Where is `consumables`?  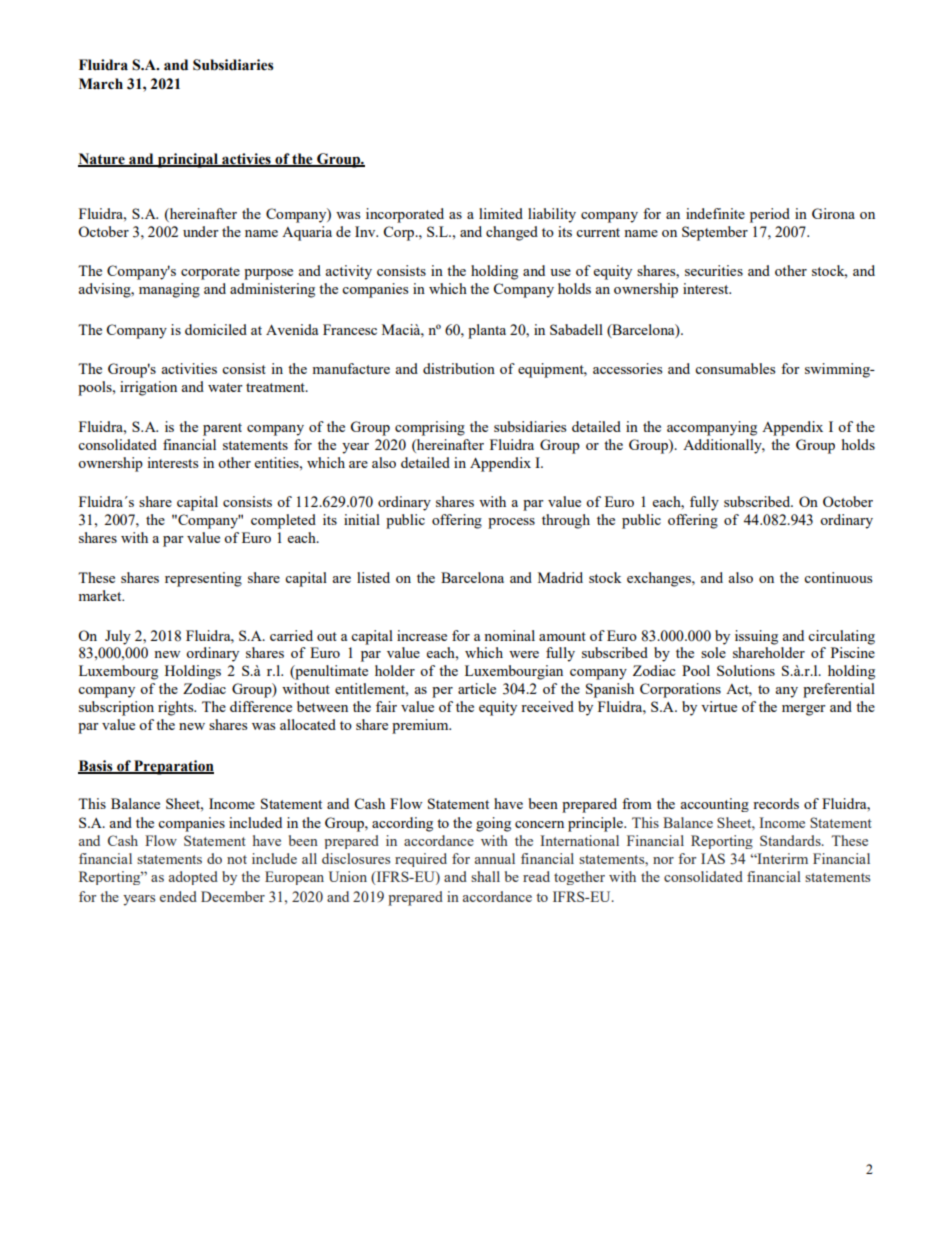 consumables is located at coordinates (735, 368).
